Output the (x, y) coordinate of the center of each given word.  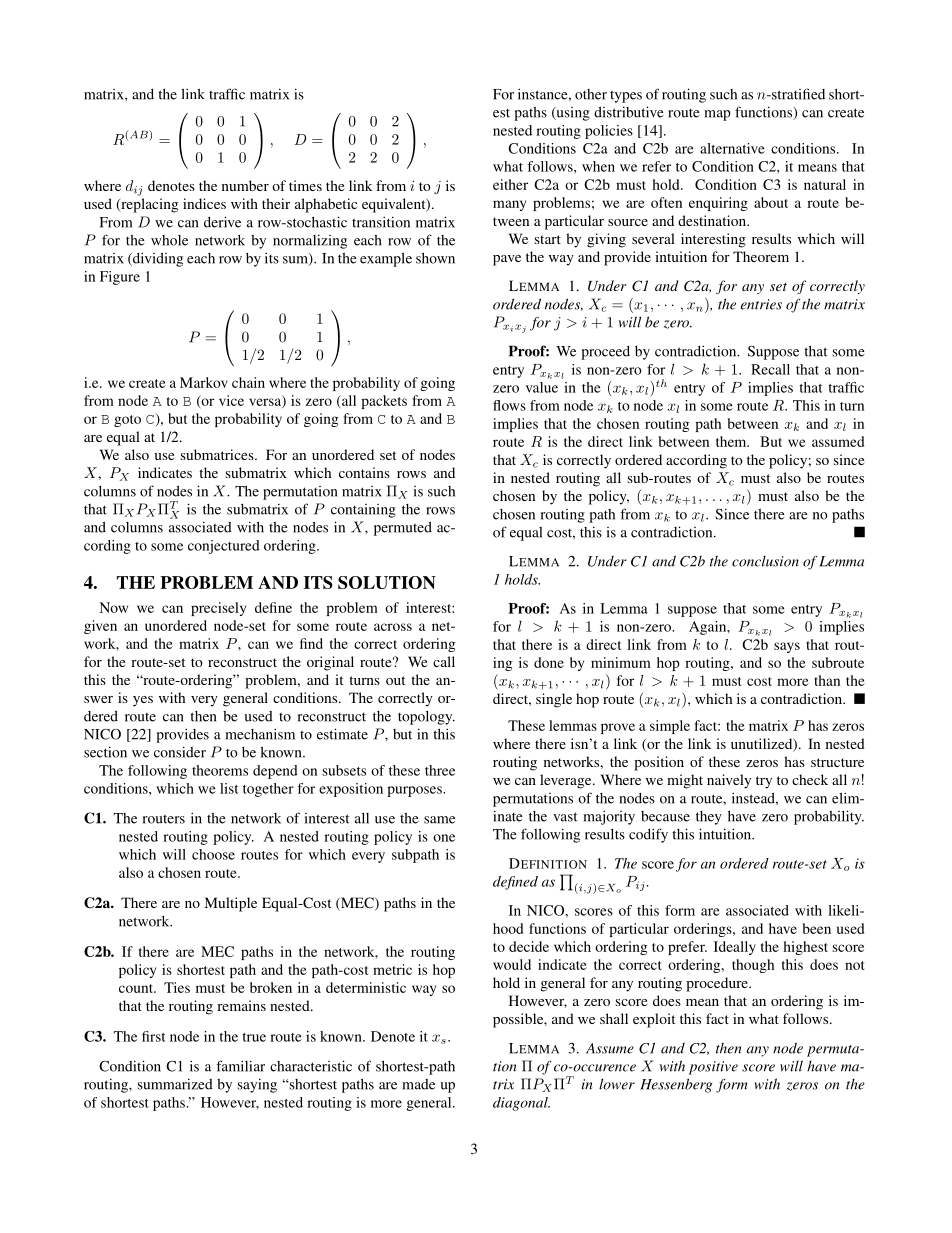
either (510, 184)
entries (761, 304)
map (717, 115)
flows (509, 405)
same (439, 820)
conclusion (765, 561)
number (245, 185)
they (709, 818)
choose (213, 854)
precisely (218, 609)
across (393, 627)
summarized (175, 1084)
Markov (204, 382)
